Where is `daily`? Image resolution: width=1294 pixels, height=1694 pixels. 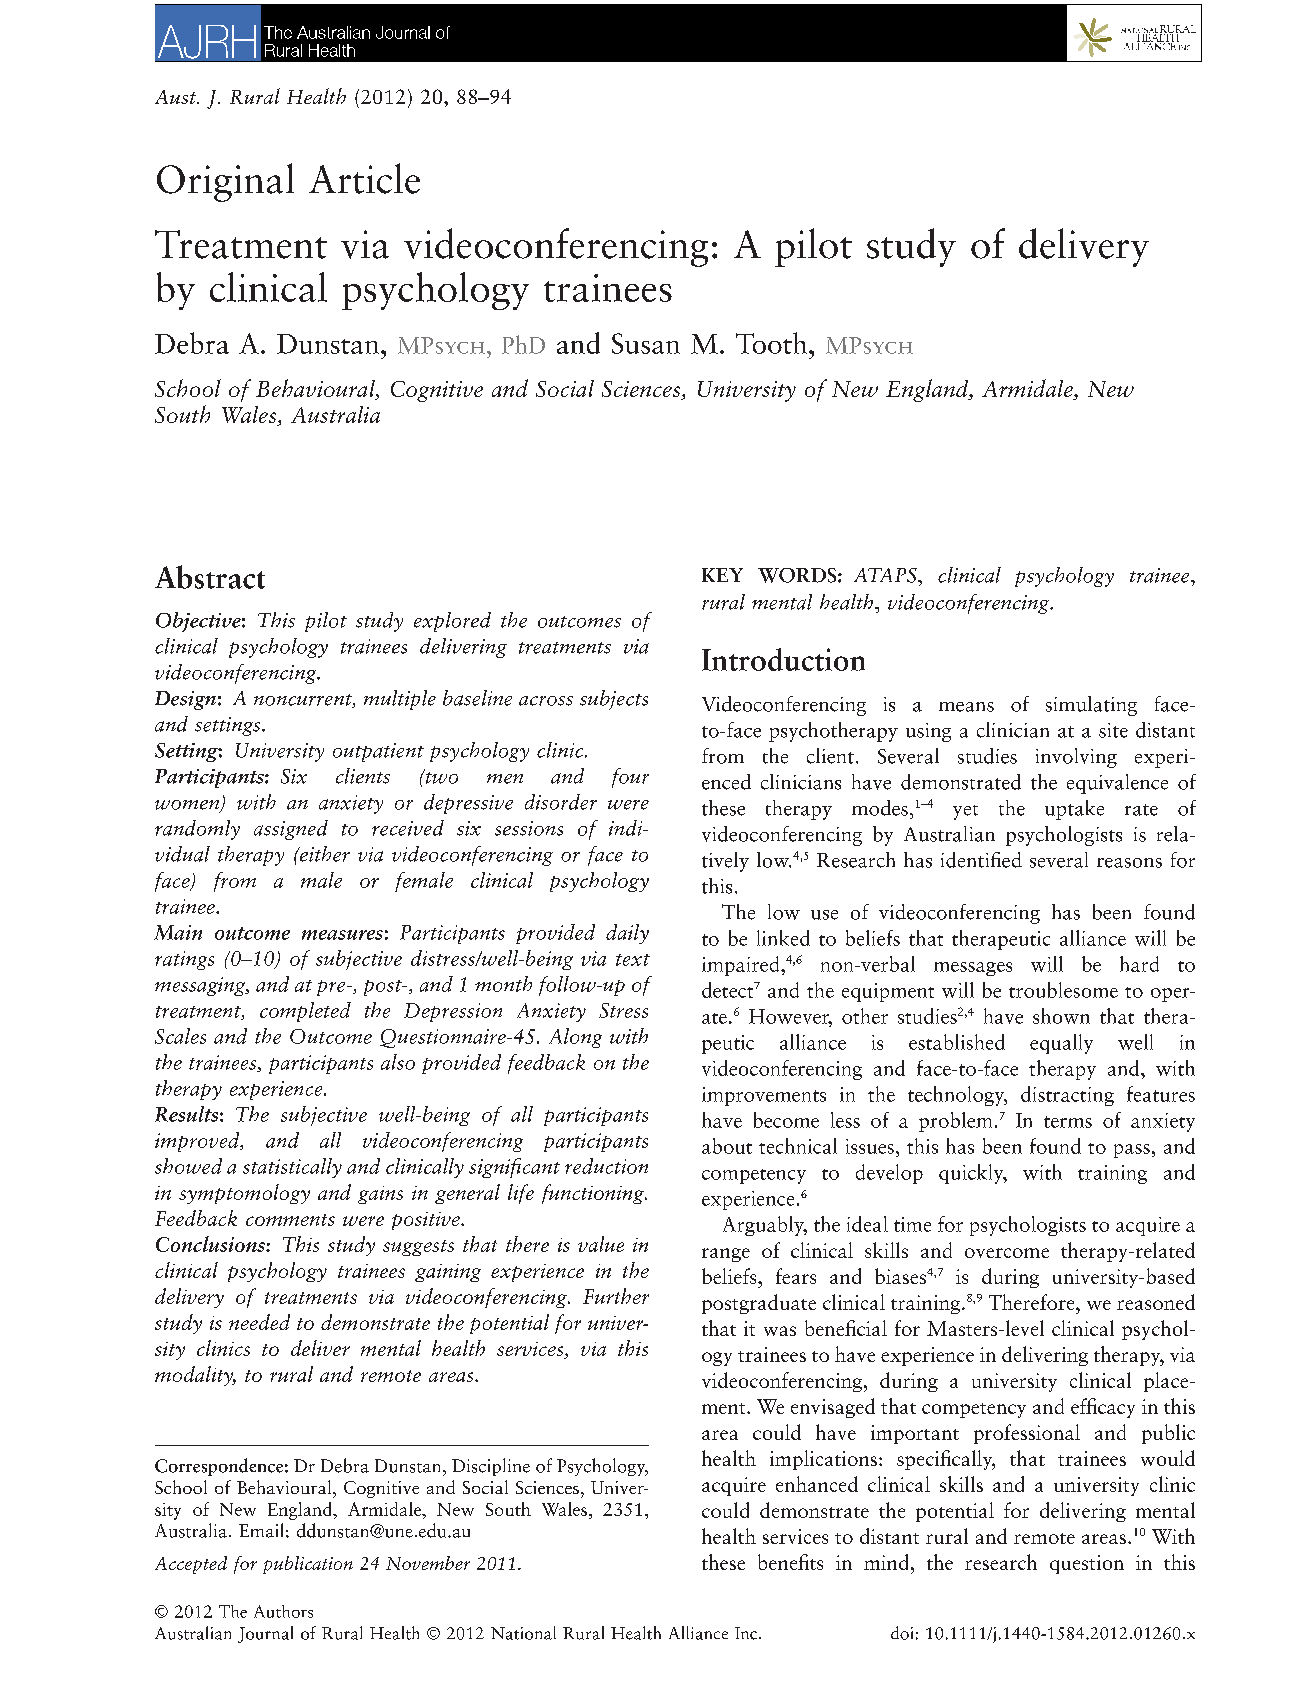
daily is located at coordinates (627, 934).
